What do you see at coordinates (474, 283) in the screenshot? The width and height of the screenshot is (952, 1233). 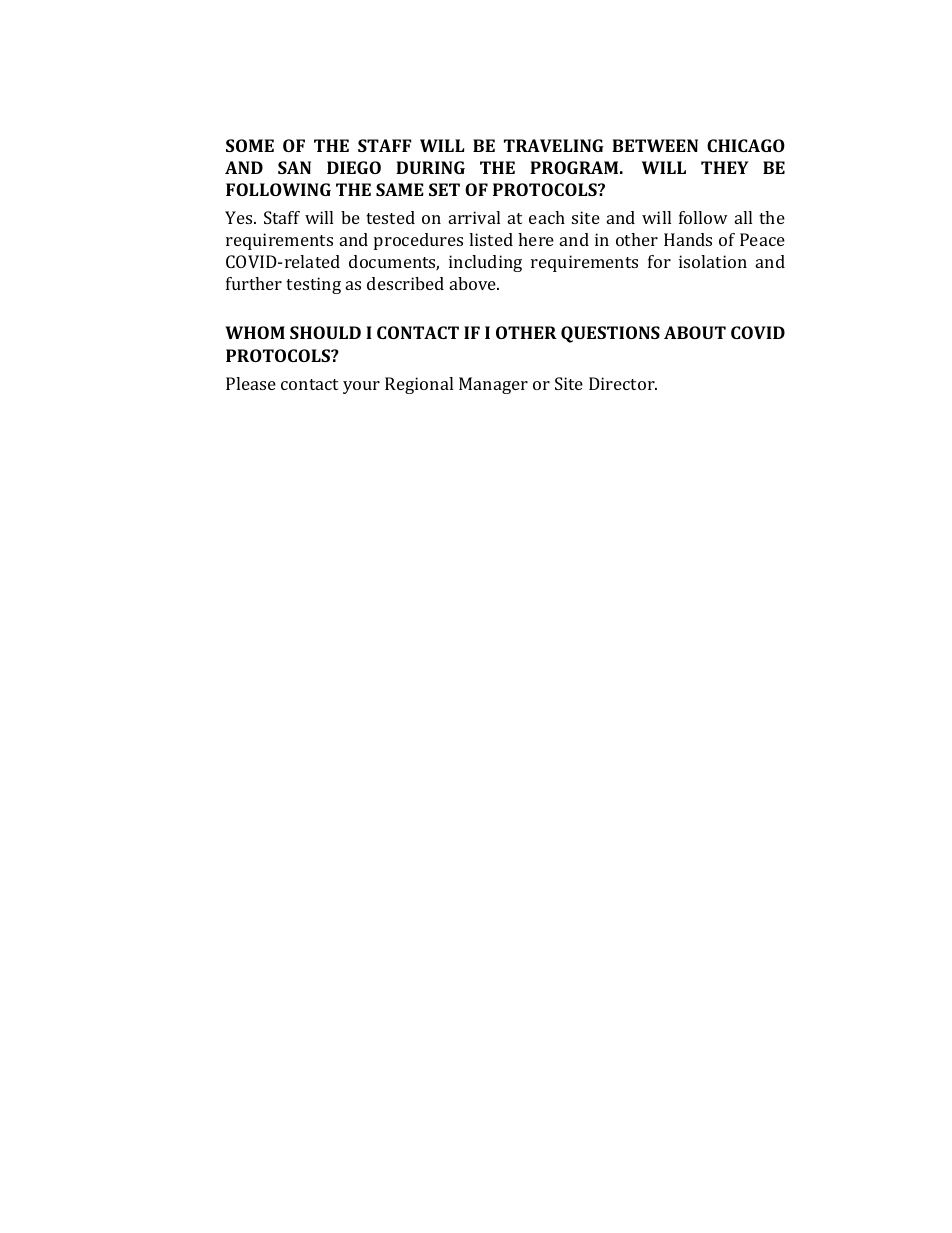 I see `above` at bounding box center [474, 283].
